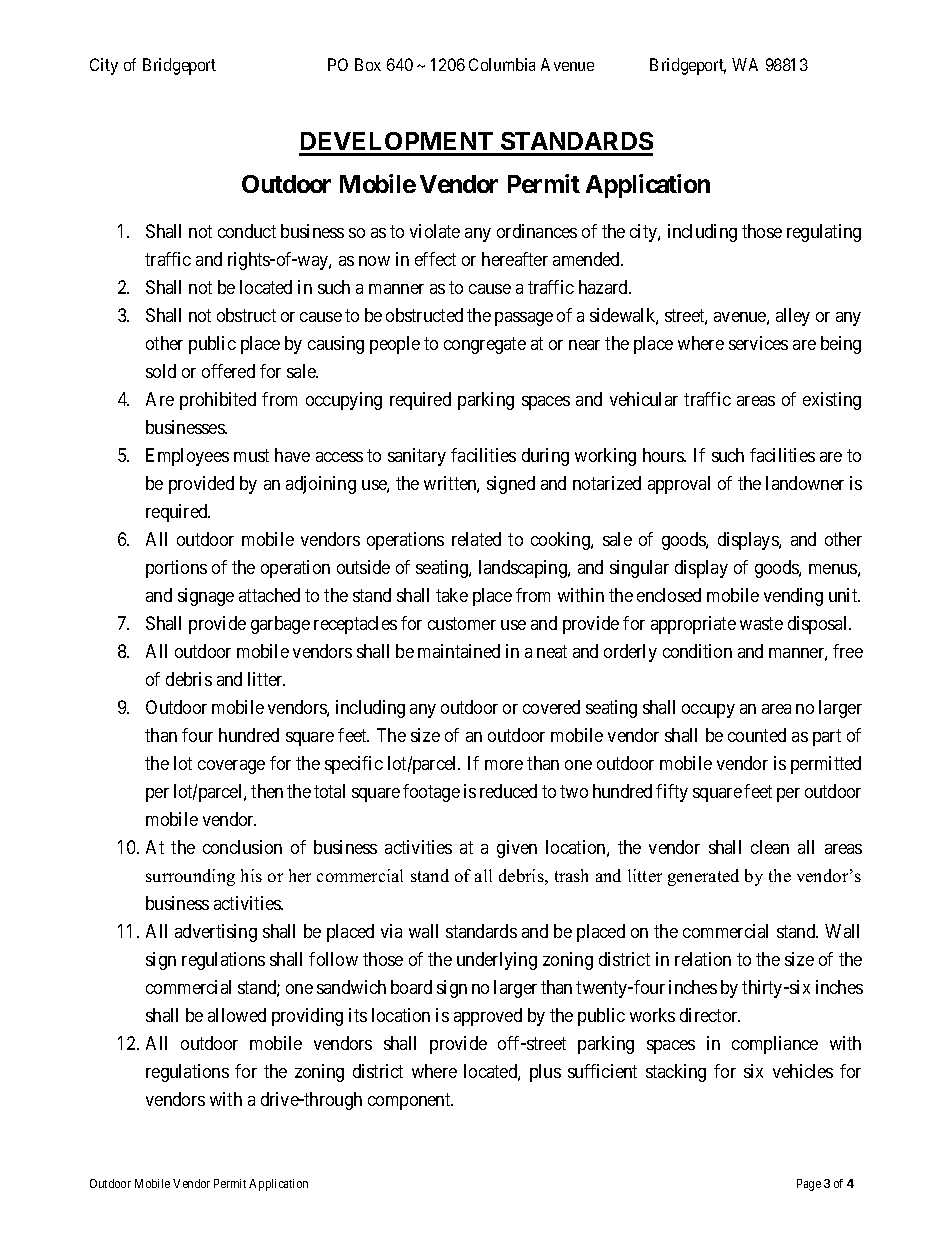  What do you see at coordinates (502, 64) in the page?
I see `Columbia` at bounding box center [502, 64].
